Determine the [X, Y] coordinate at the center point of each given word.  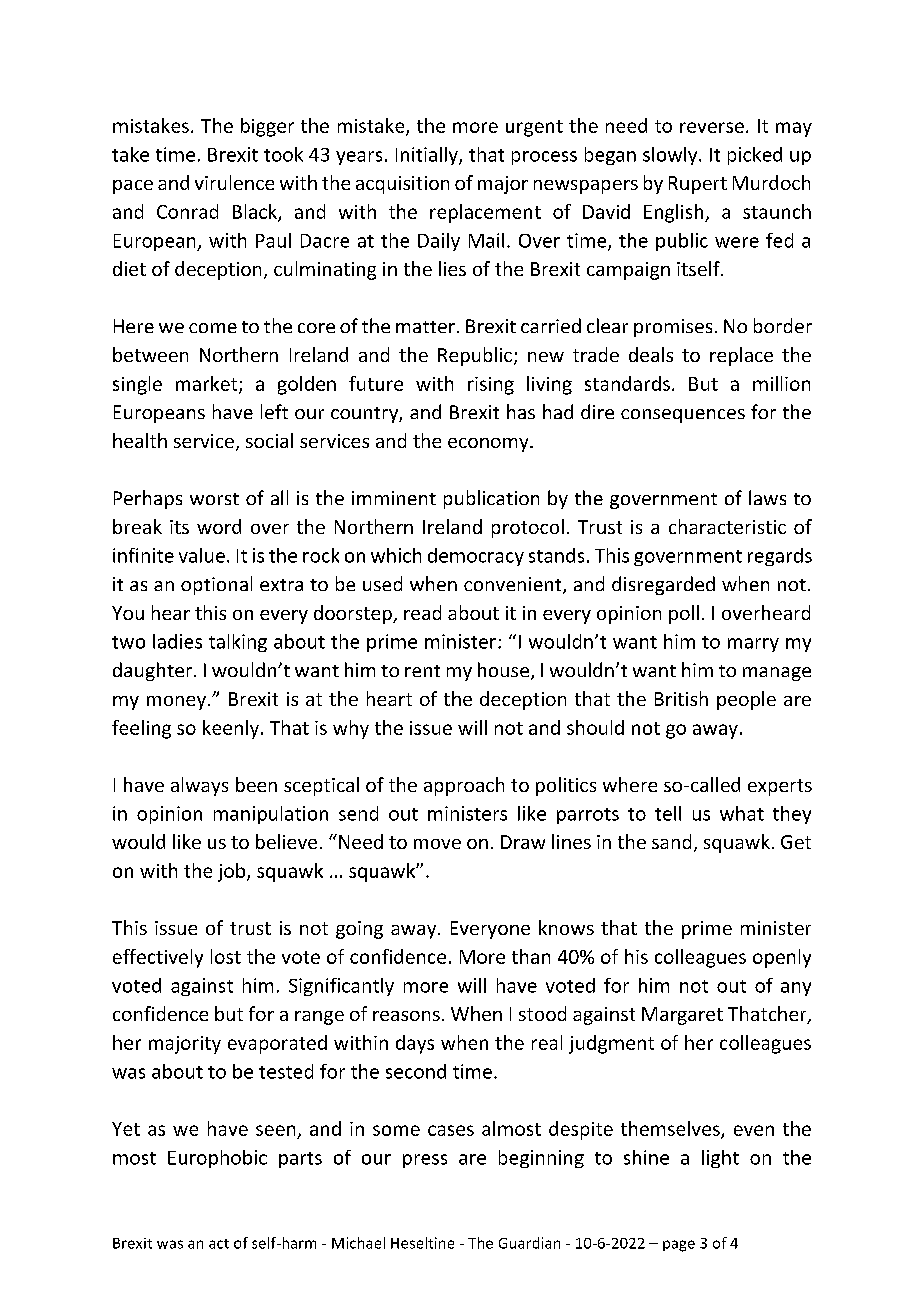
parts [300, 1160]
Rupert [698, 185]
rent [422, 671]
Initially [428, 156]
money [176, 703]
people [746, 700]
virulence [234, 182]
